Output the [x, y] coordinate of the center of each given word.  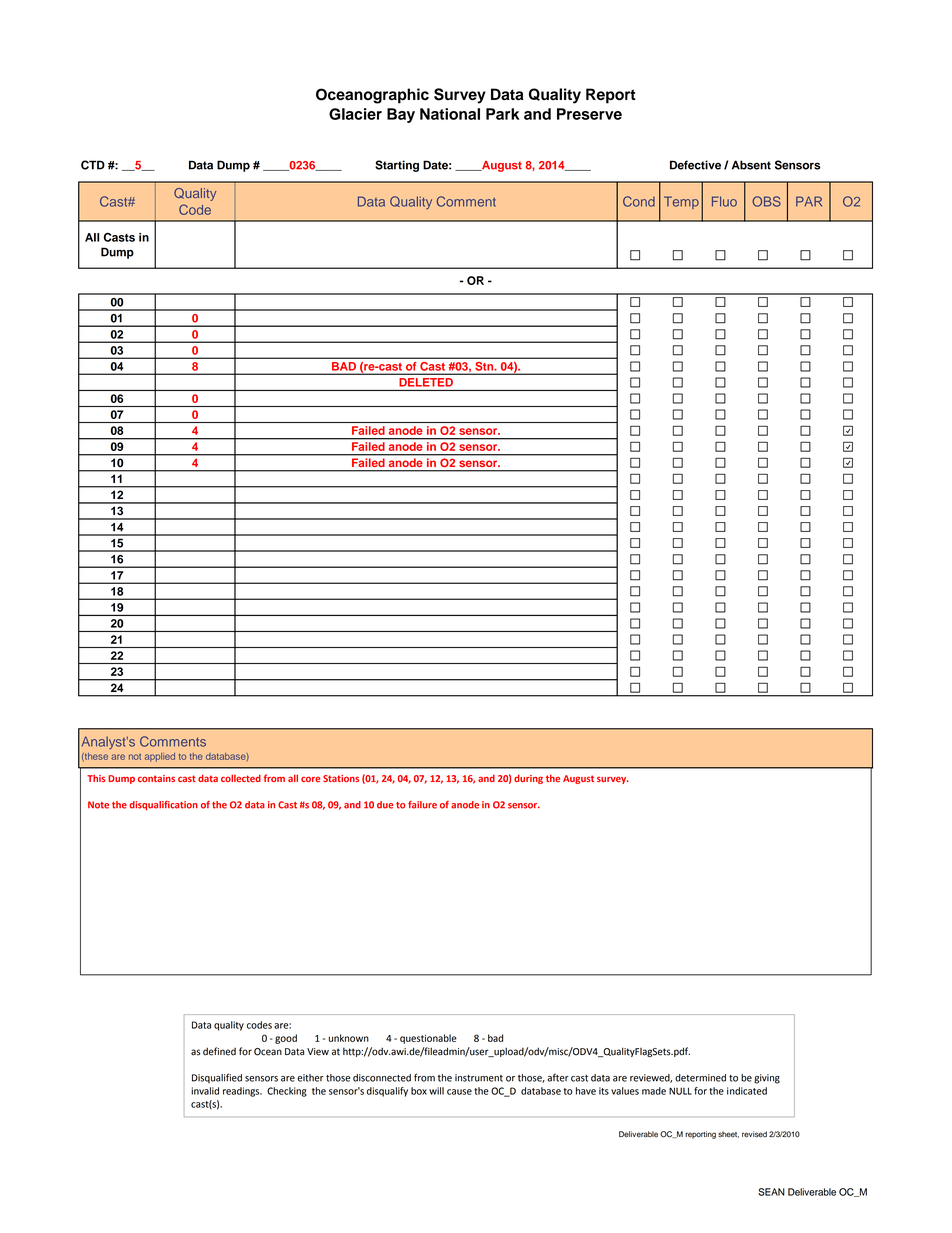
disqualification [163, 805]
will [436, 1091]
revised [754, 1134]
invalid [205, 1091]
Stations [341, 778]
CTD [93, 165]
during [528, 779]
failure [422, 805]
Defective [695, 165]
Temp [681, 202]
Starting [397, 166]
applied [160, 757]
